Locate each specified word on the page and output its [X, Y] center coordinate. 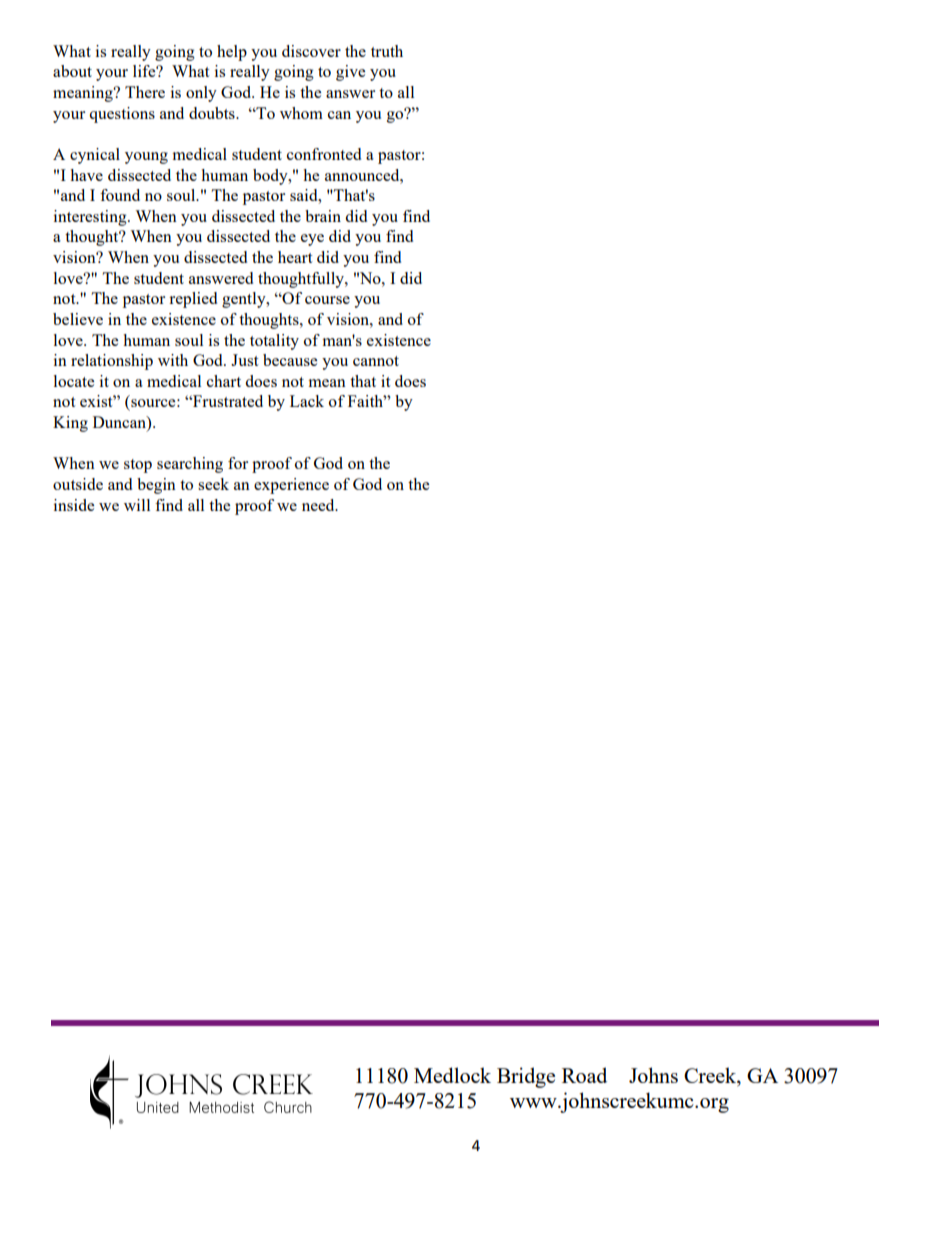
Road [584, 1075]
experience [291, 486]
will [137, 505]
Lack [307, 401]
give [350, 73]
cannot [376, 361]
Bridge [526, 1077]
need [319, 505]
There [145, 92]
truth [387, 51]
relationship [112, 362]
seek [213, 484]
